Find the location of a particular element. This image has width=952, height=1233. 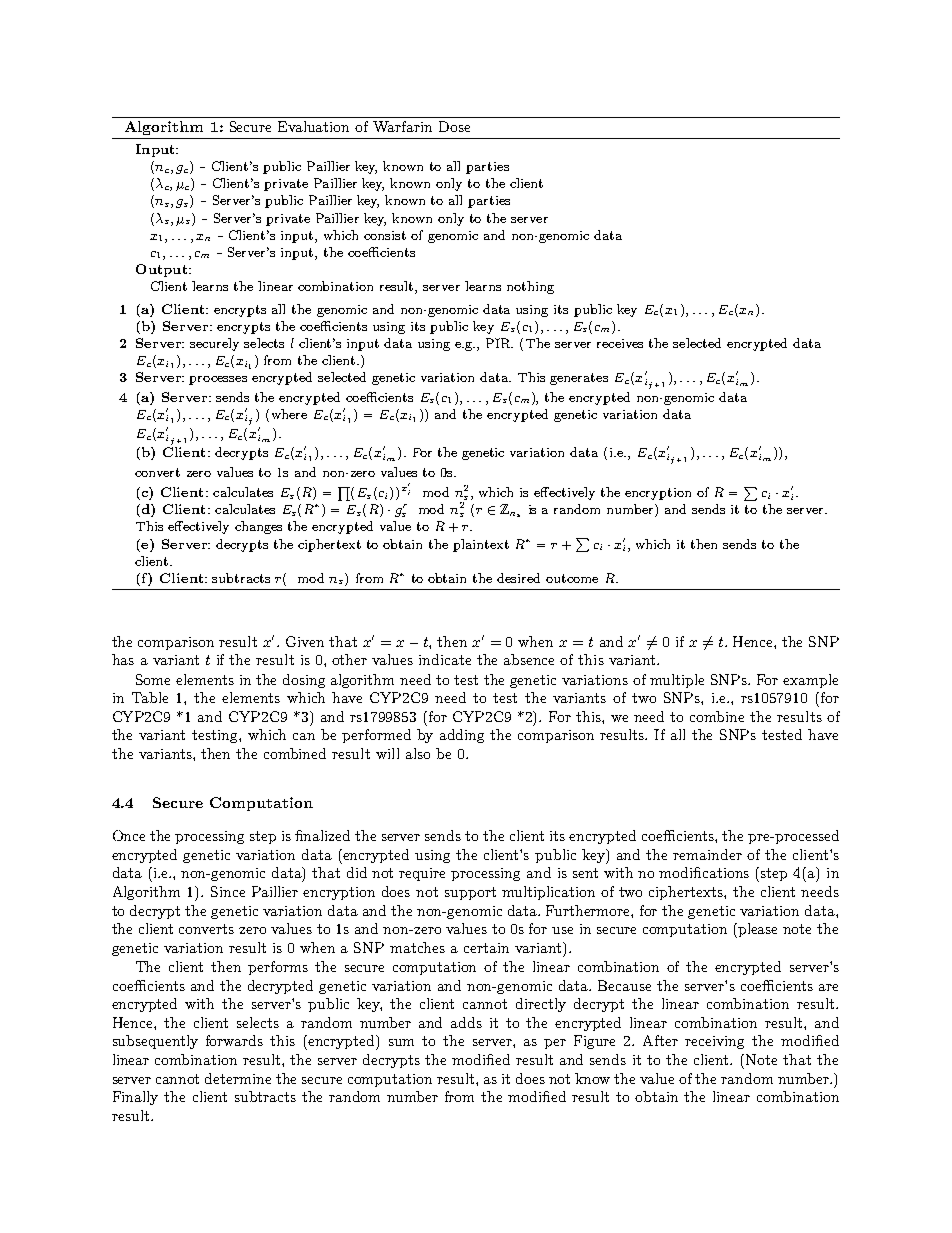

remainder is located at coordinates (707, 854).
